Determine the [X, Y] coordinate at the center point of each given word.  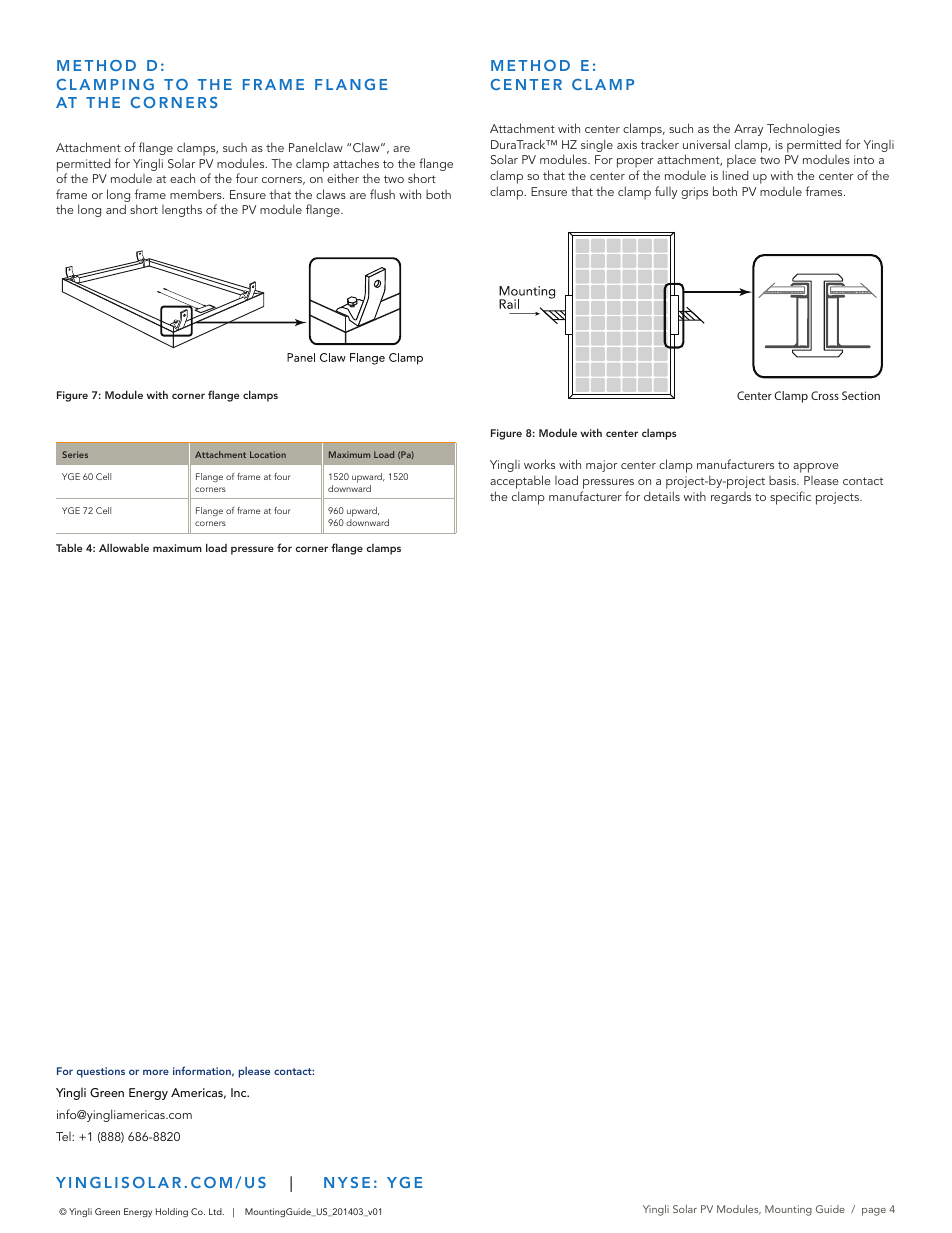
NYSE [347, 1182]
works [539, 464]
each [182, 178]
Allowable [124, 548]
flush [382, 194]
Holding [172, 1212]
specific [790, 498]
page [874, 1212]
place [741, 162]
